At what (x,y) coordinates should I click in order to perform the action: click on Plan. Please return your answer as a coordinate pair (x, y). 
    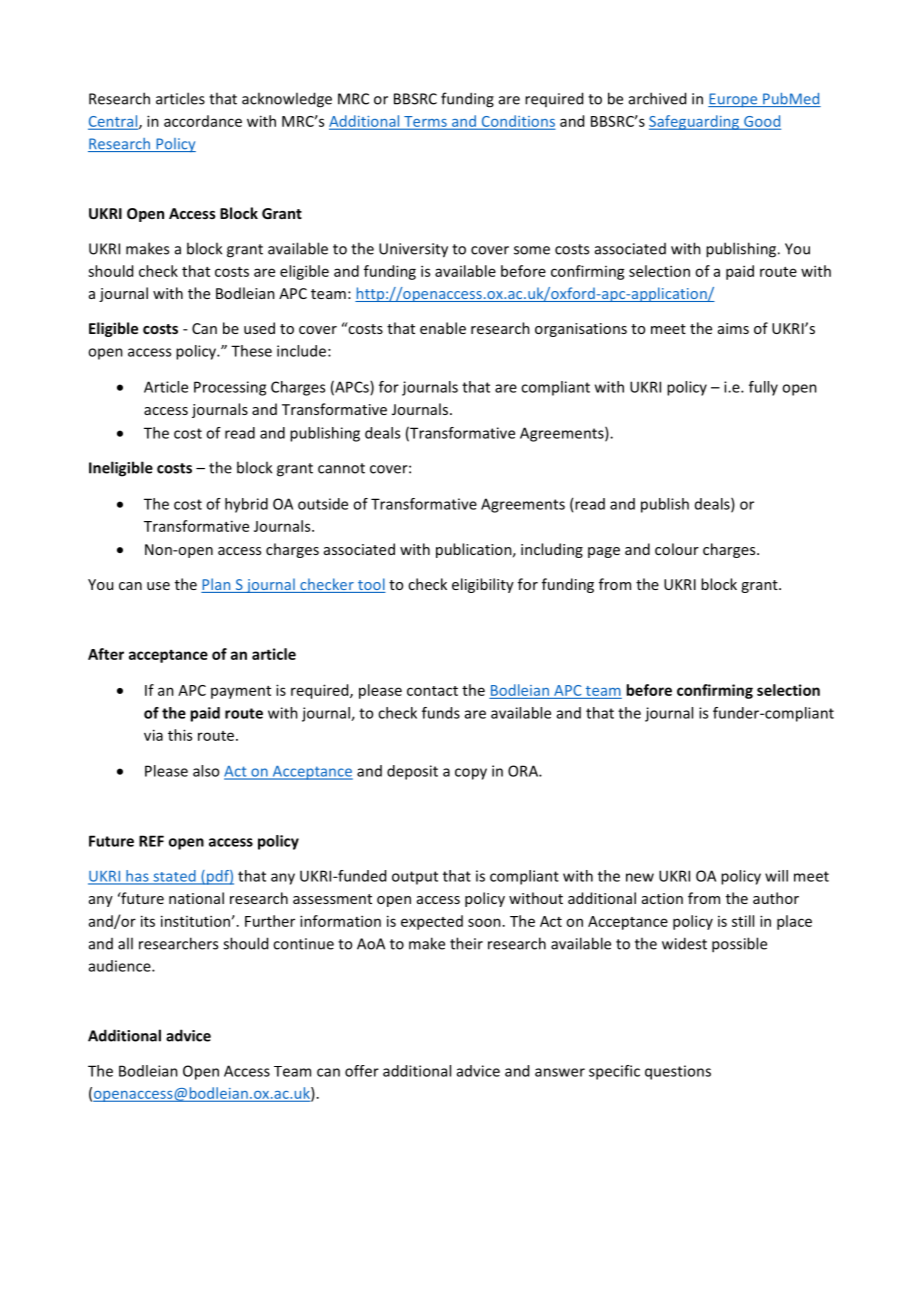
    Looking at the image, I should click on (217, 585).
